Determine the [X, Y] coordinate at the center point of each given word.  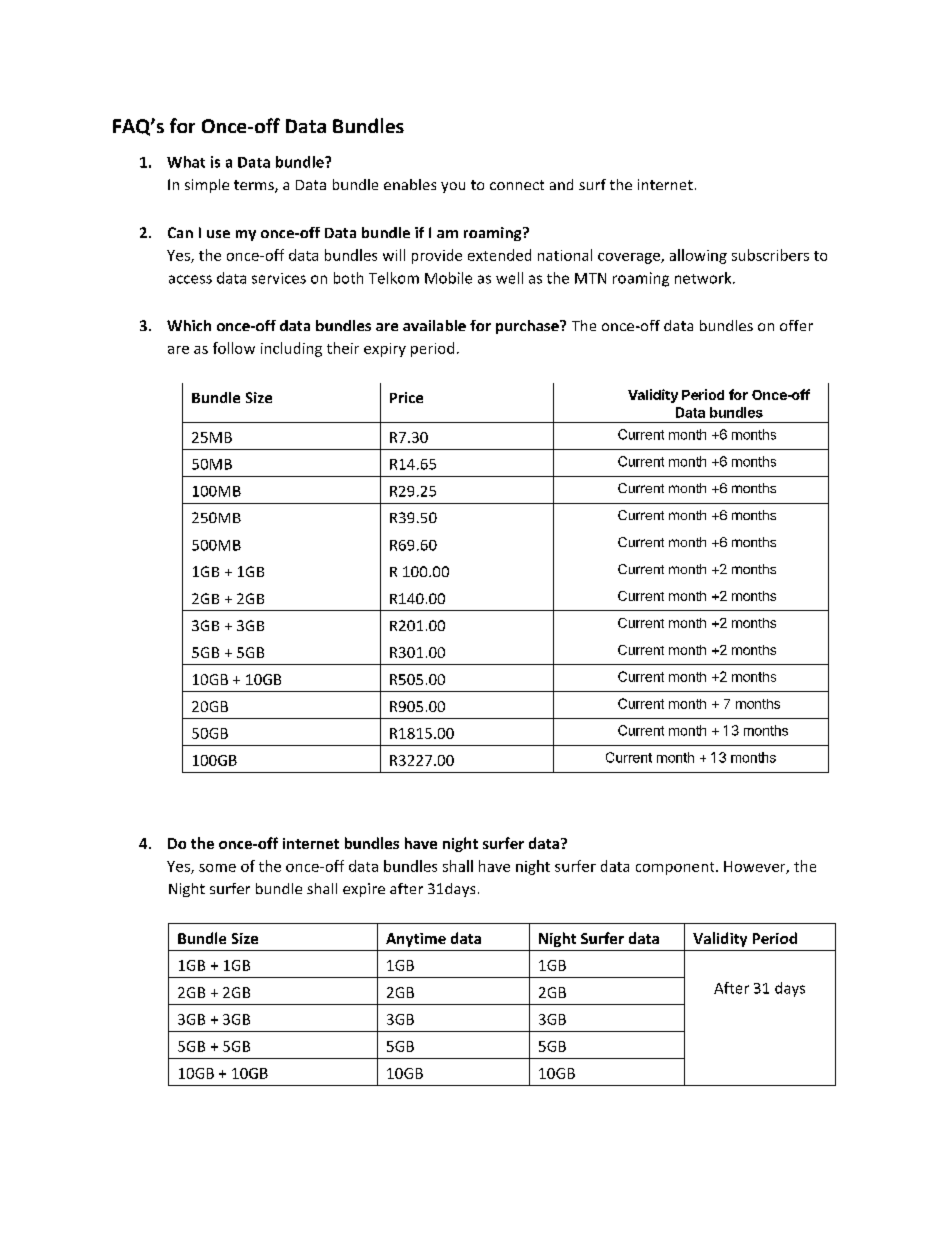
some [217, 868]
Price [406, 397]
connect [517, 185]
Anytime [416, 940]
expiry [385, 350]
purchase [528, 327]
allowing [698, 256]
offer [796, 325]
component [676, 868]
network [704, 278]
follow [234, 348]
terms [255, 186]
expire [364, 890]
